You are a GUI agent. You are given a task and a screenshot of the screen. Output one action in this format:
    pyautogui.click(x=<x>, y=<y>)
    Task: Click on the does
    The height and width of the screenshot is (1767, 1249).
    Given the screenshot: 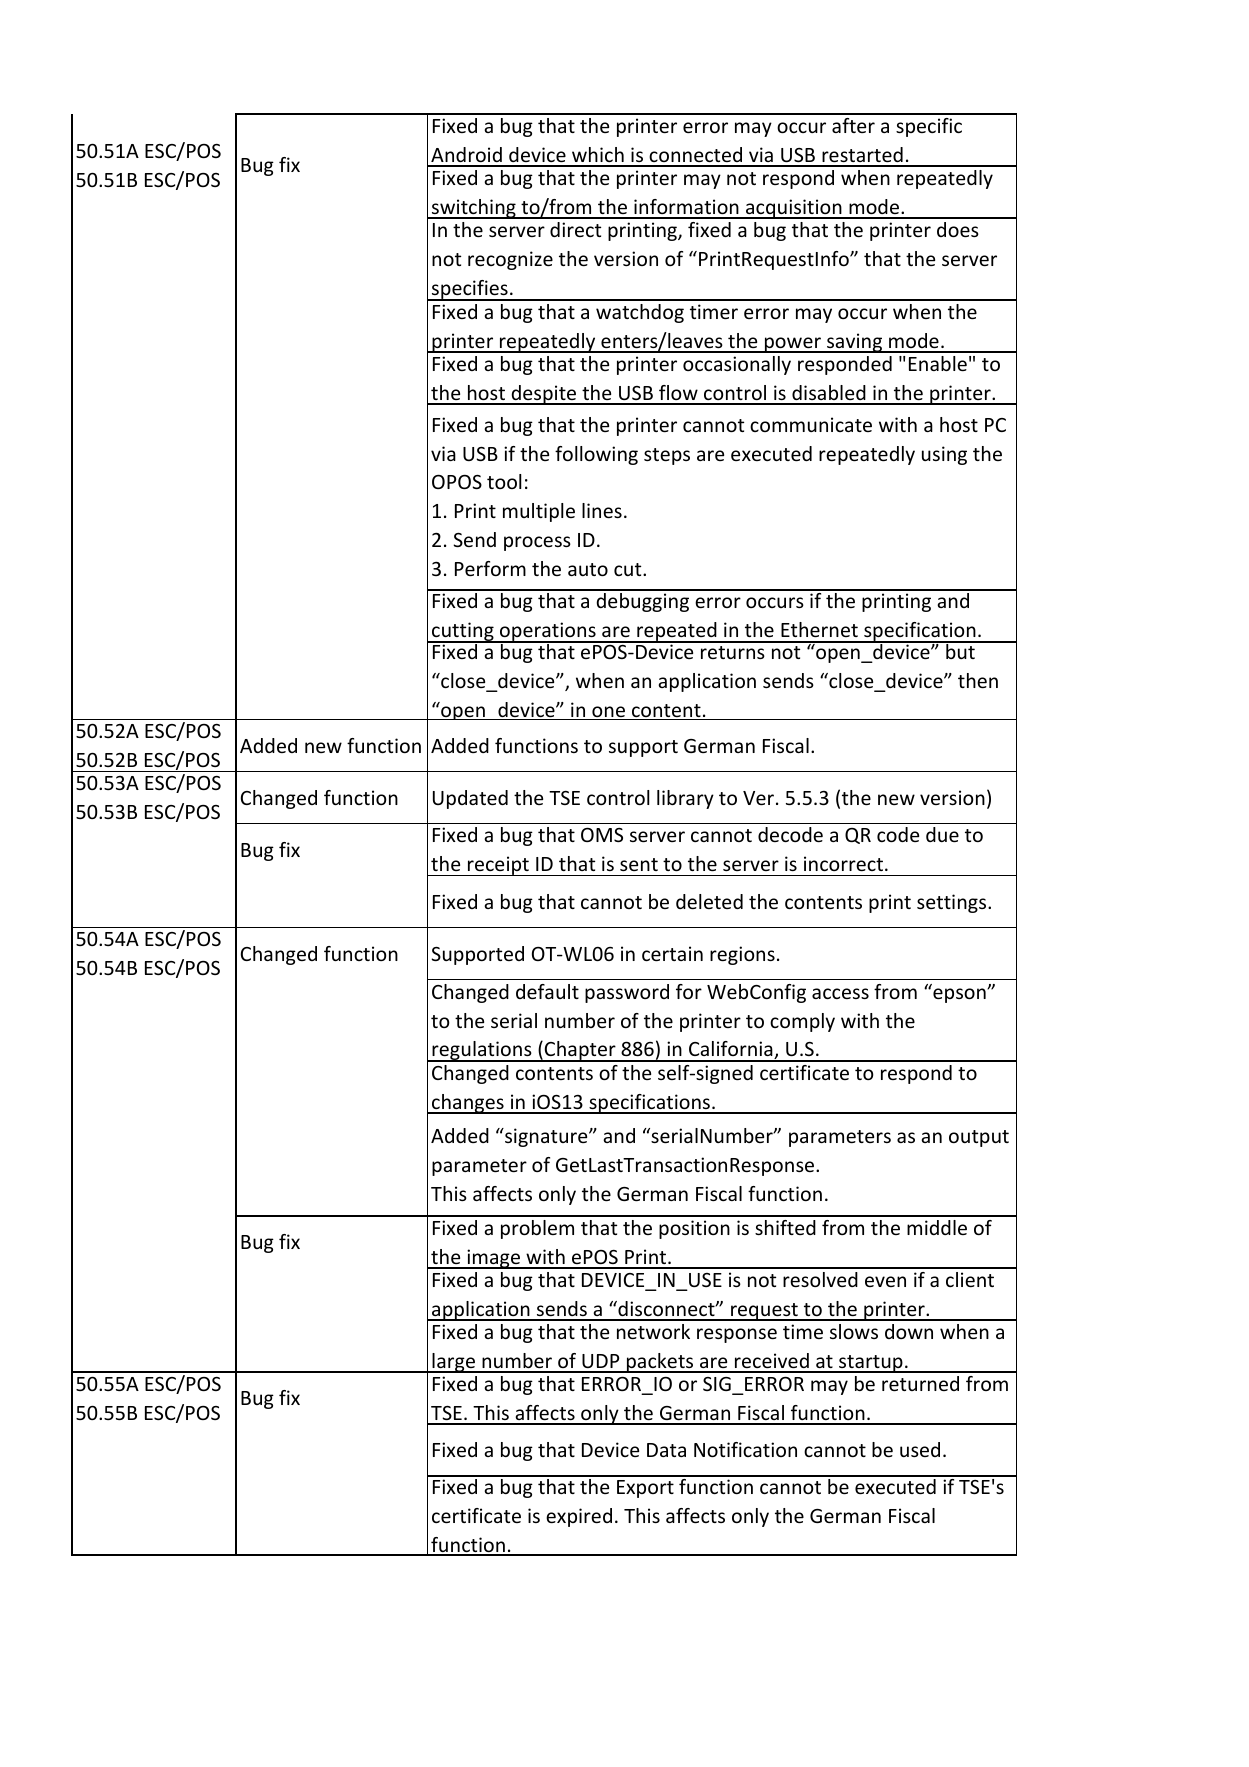 What is the action you would take?
    pyautogui.click(x=958, y=229)
